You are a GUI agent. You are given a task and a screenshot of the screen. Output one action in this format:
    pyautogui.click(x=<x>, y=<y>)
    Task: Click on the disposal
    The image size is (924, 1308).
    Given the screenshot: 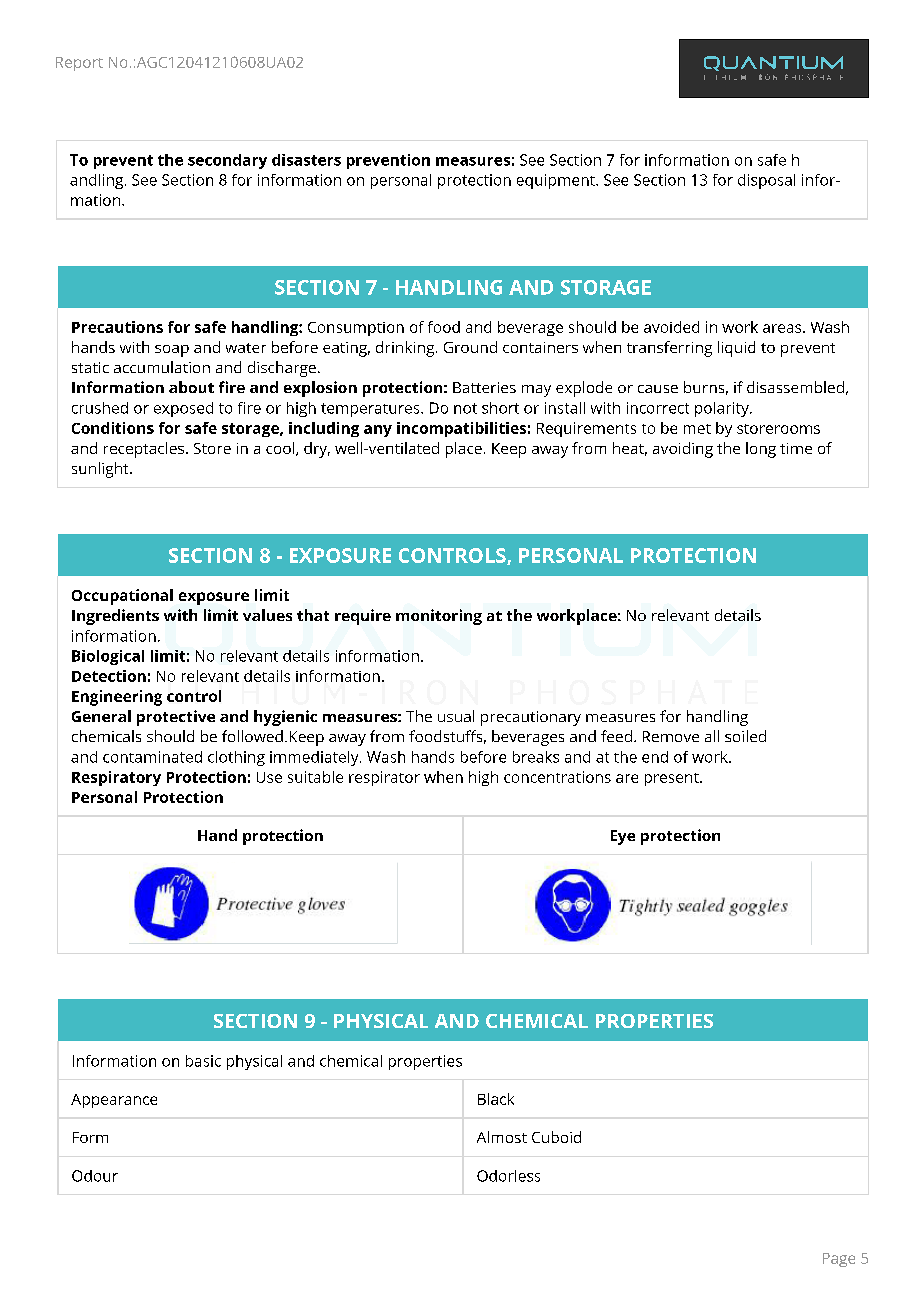 What is the action you would take?
    pyautogui.click(x=766, y=181)
